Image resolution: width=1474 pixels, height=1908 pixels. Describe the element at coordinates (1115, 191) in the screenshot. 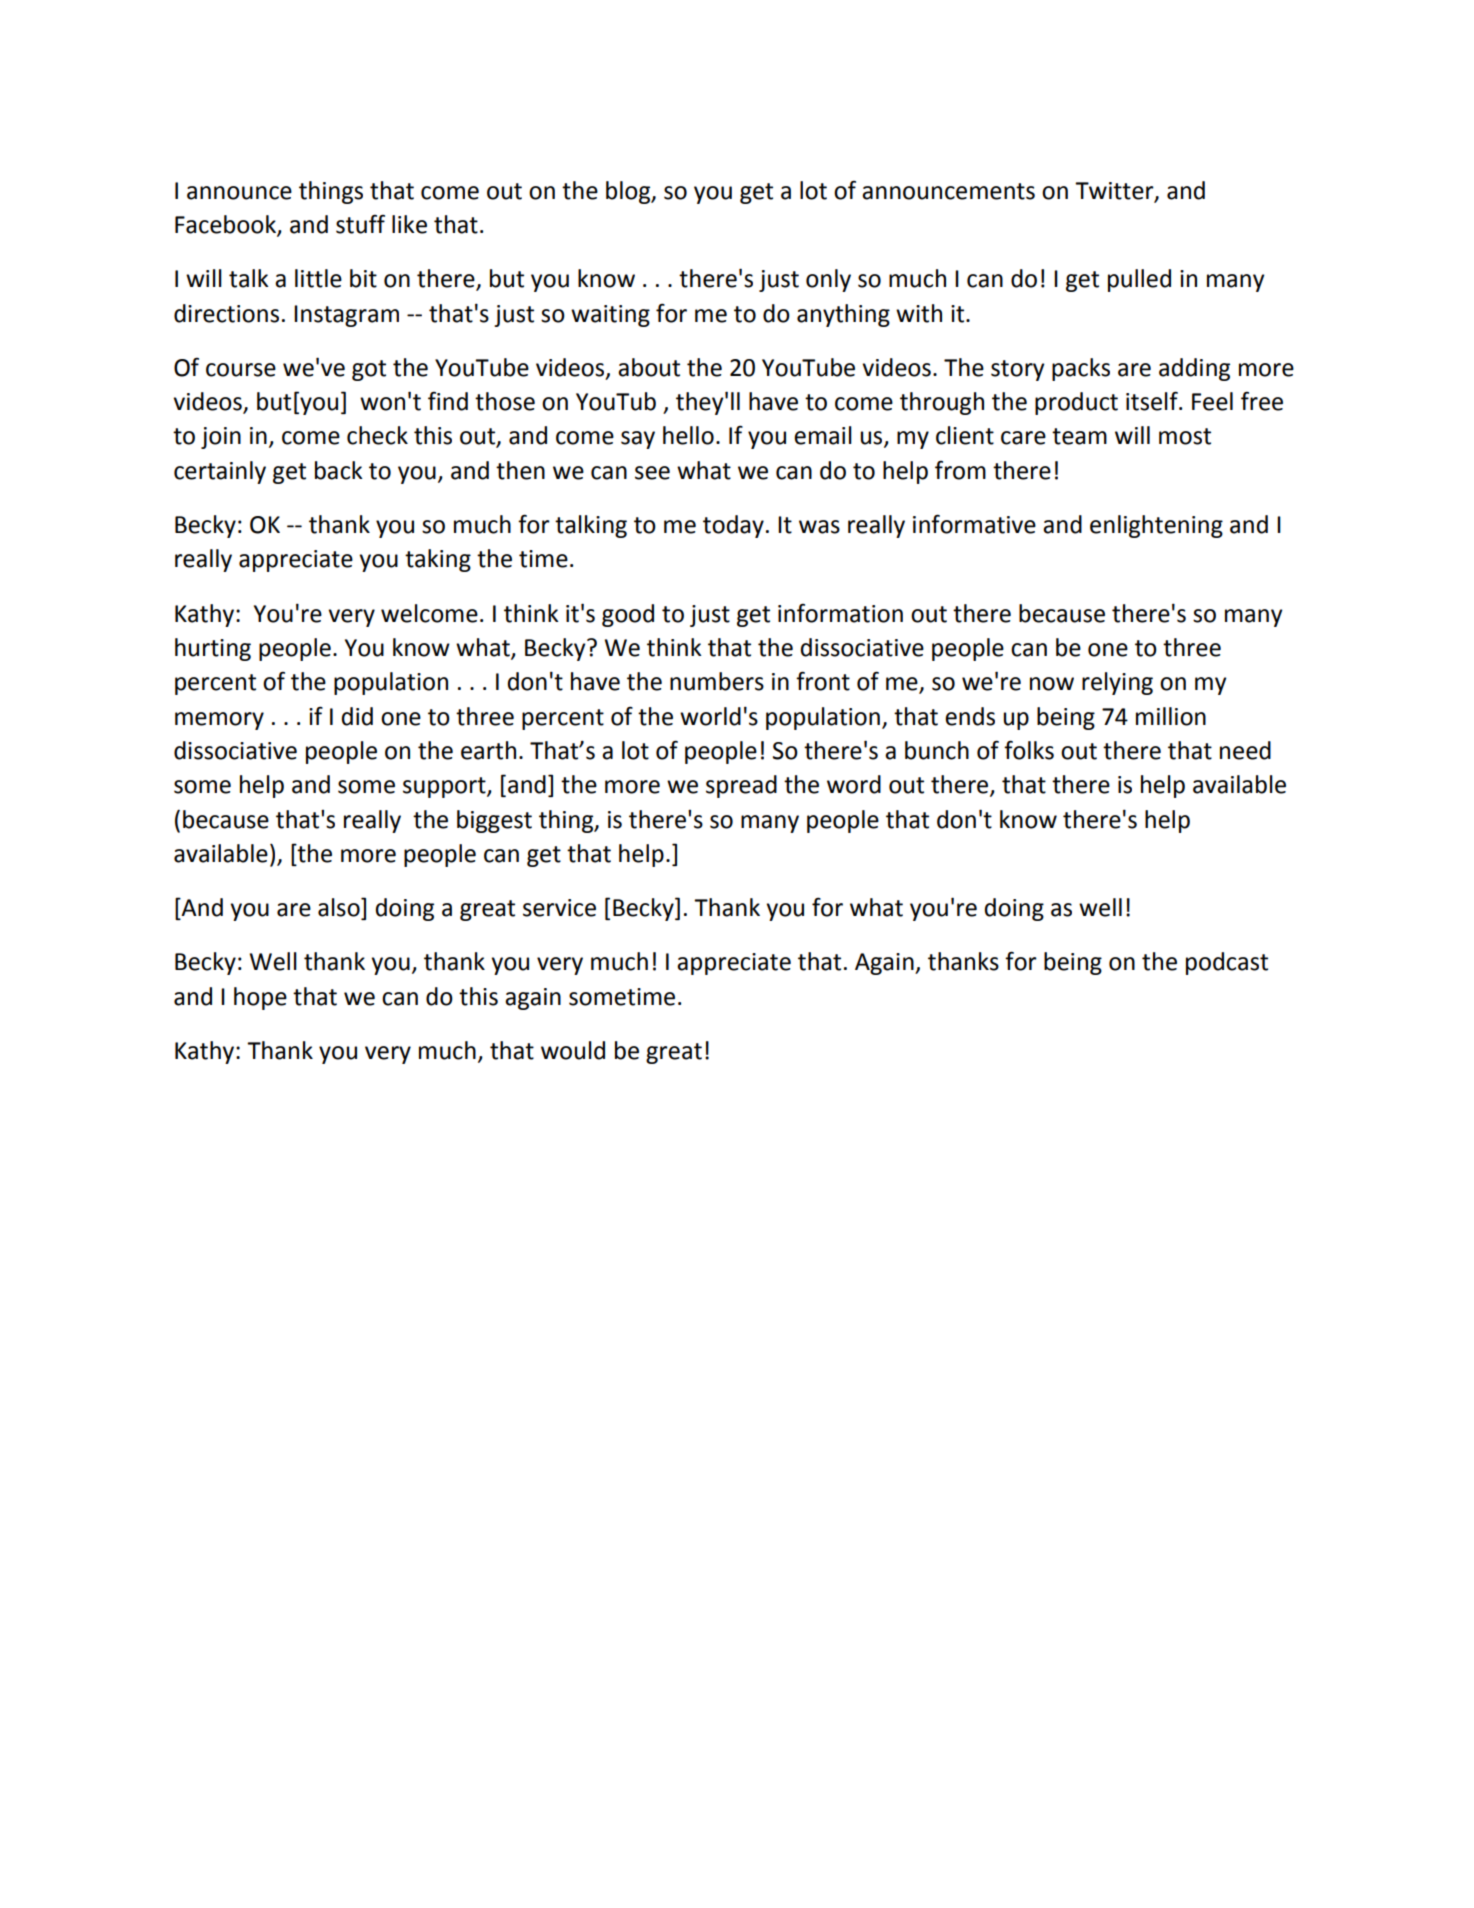

I see `Twitter` at that location.
